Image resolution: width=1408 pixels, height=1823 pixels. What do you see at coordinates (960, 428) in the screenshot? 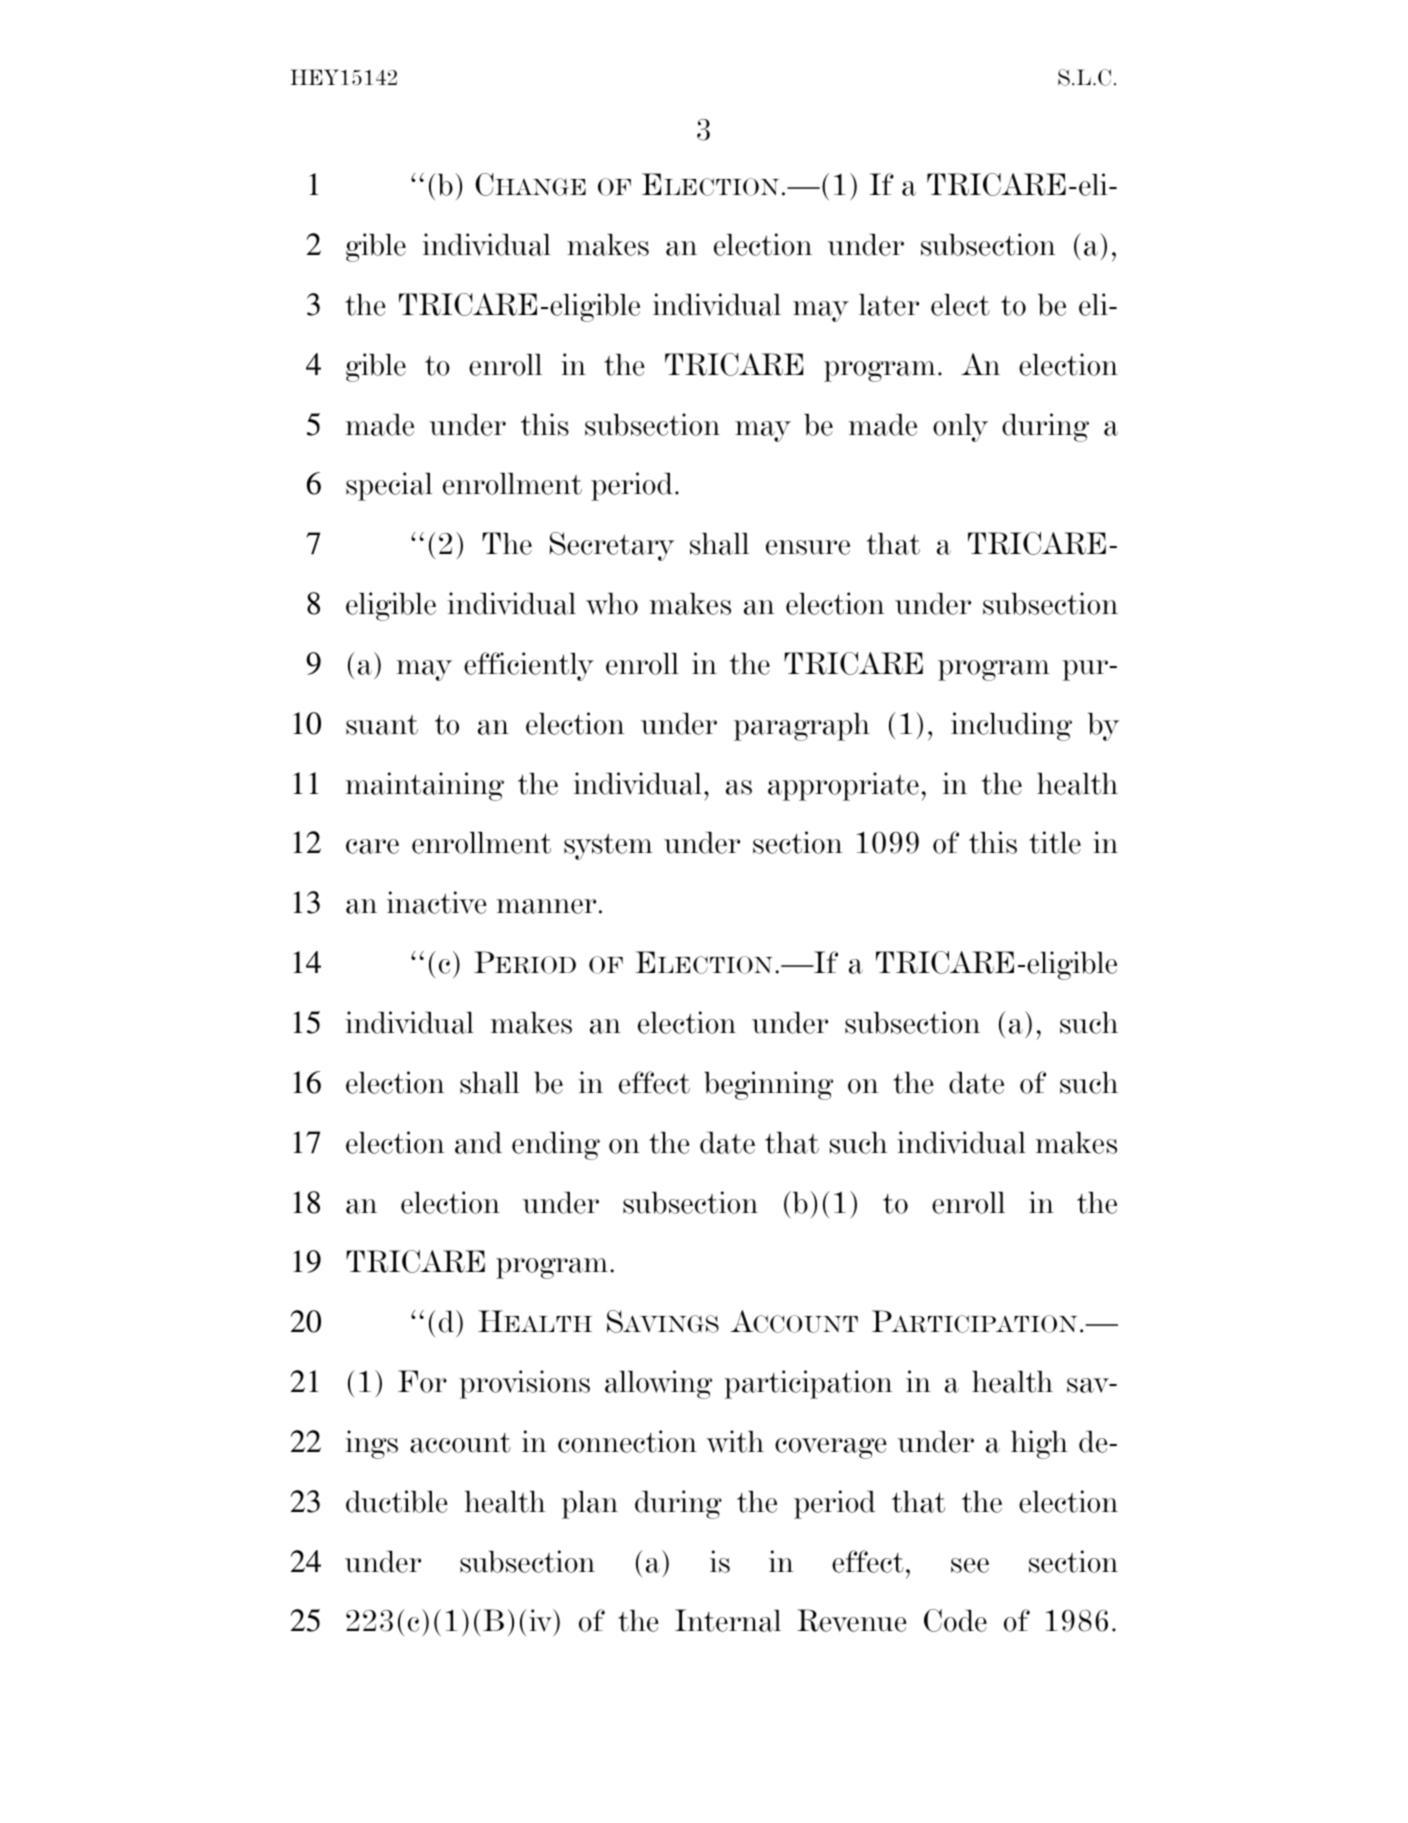
I see `only` at bounding box center [960, 428].
